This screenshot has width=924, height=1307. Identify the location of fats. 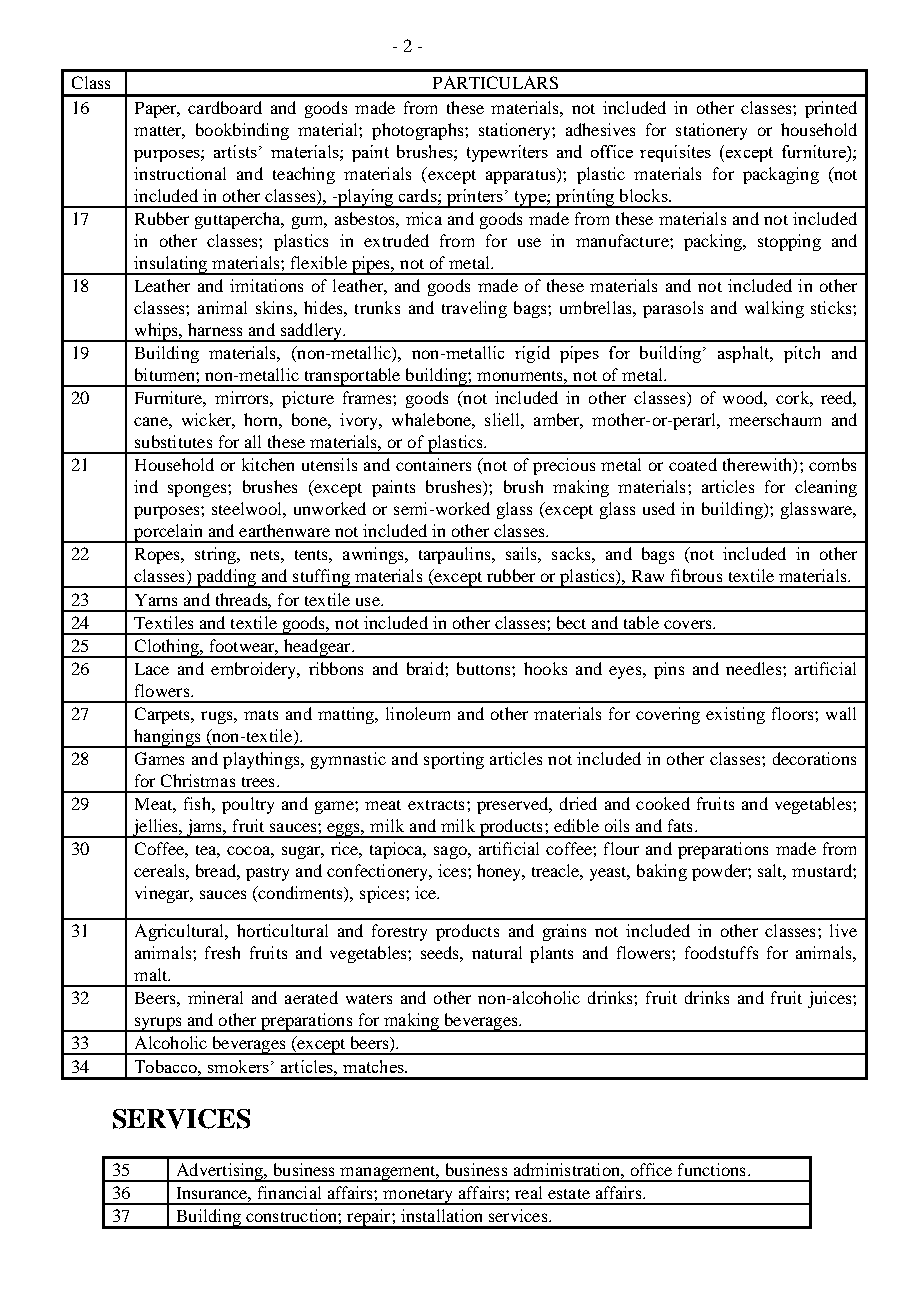
(680, 825).
